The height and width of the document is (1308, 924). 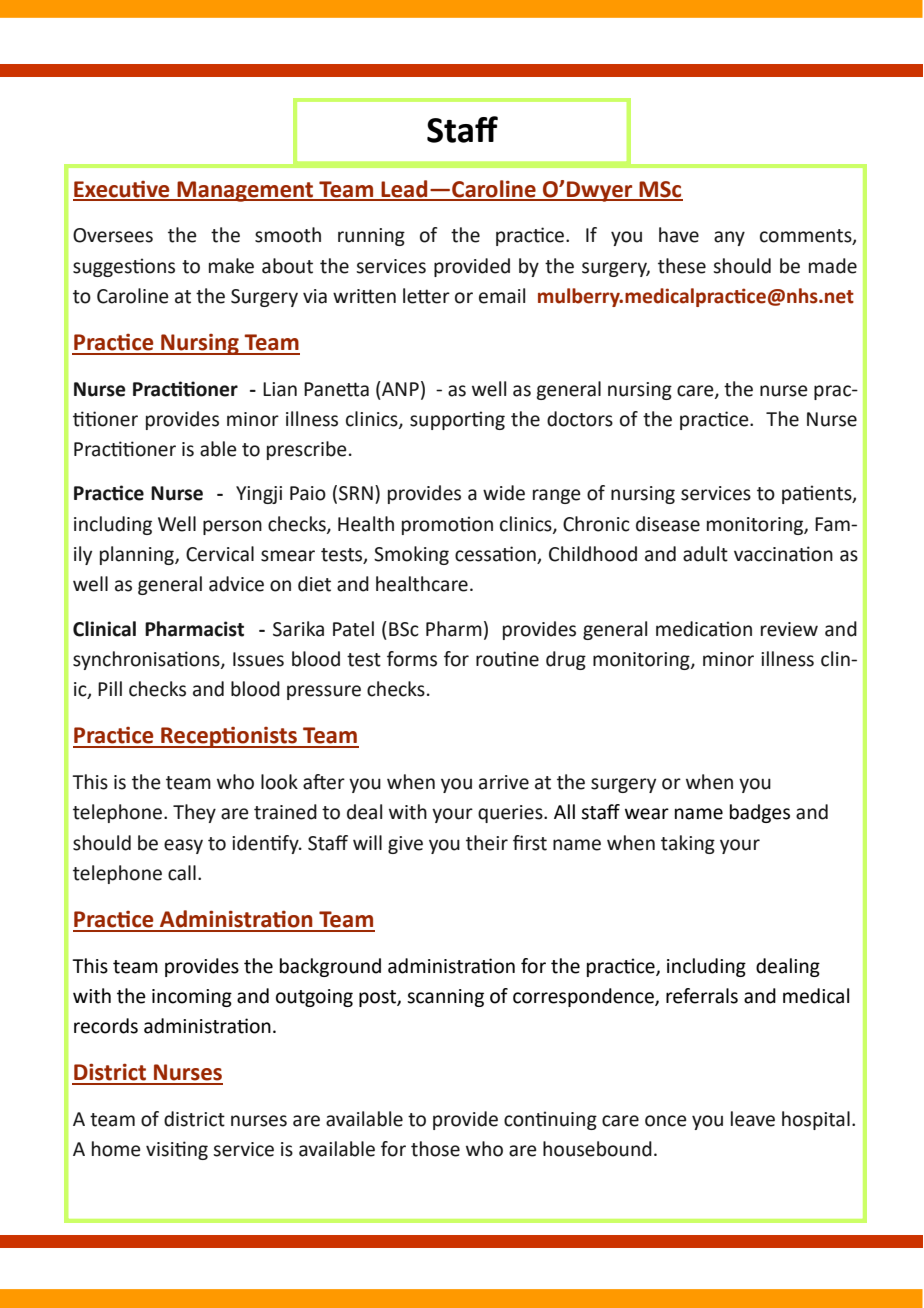 What do you see at coordinates (729, 238) in the document?
I see `any` at bounding box center [729, 238].
